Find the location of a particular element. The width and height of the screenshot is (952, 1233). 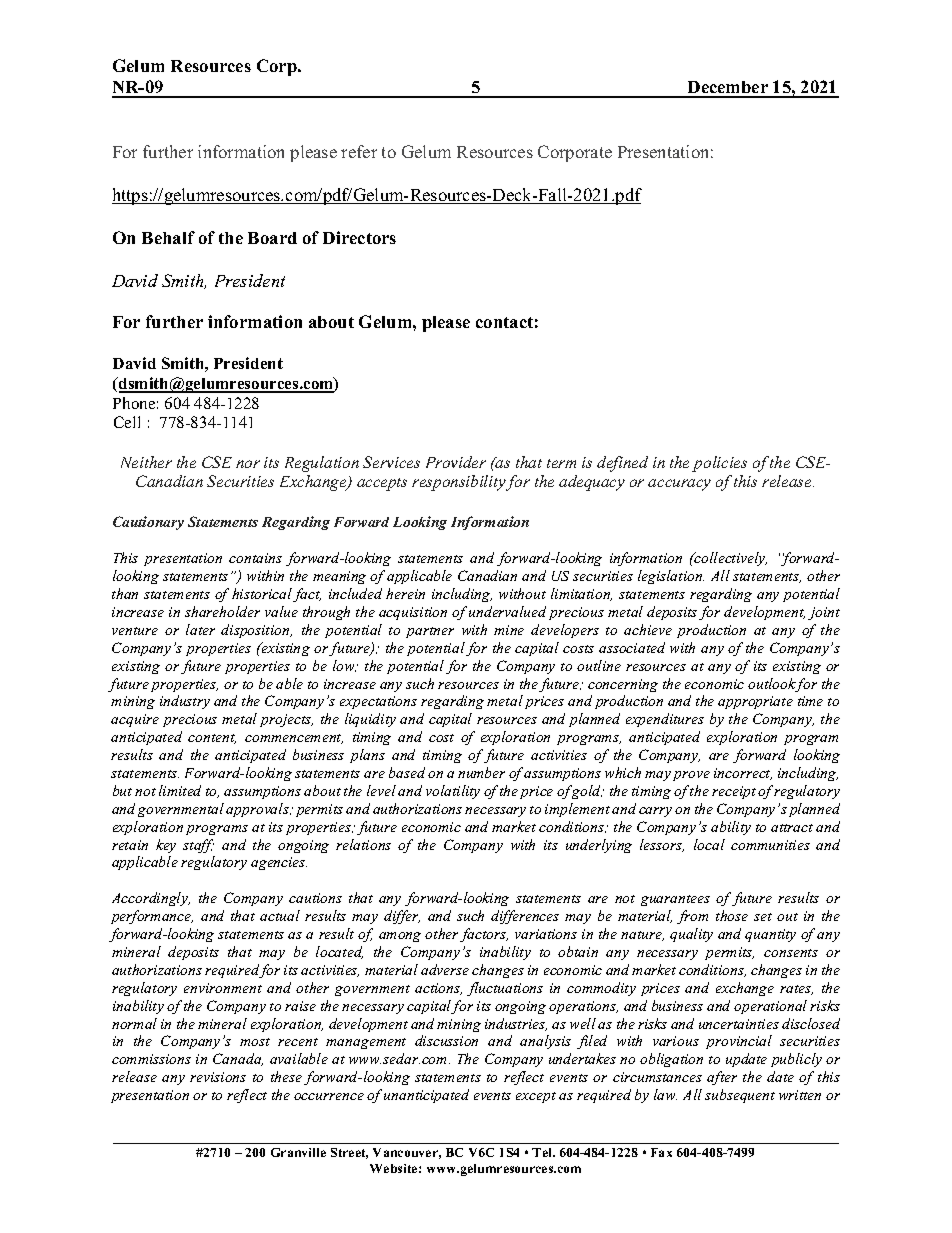

later is located at coordinates (200, 629).
